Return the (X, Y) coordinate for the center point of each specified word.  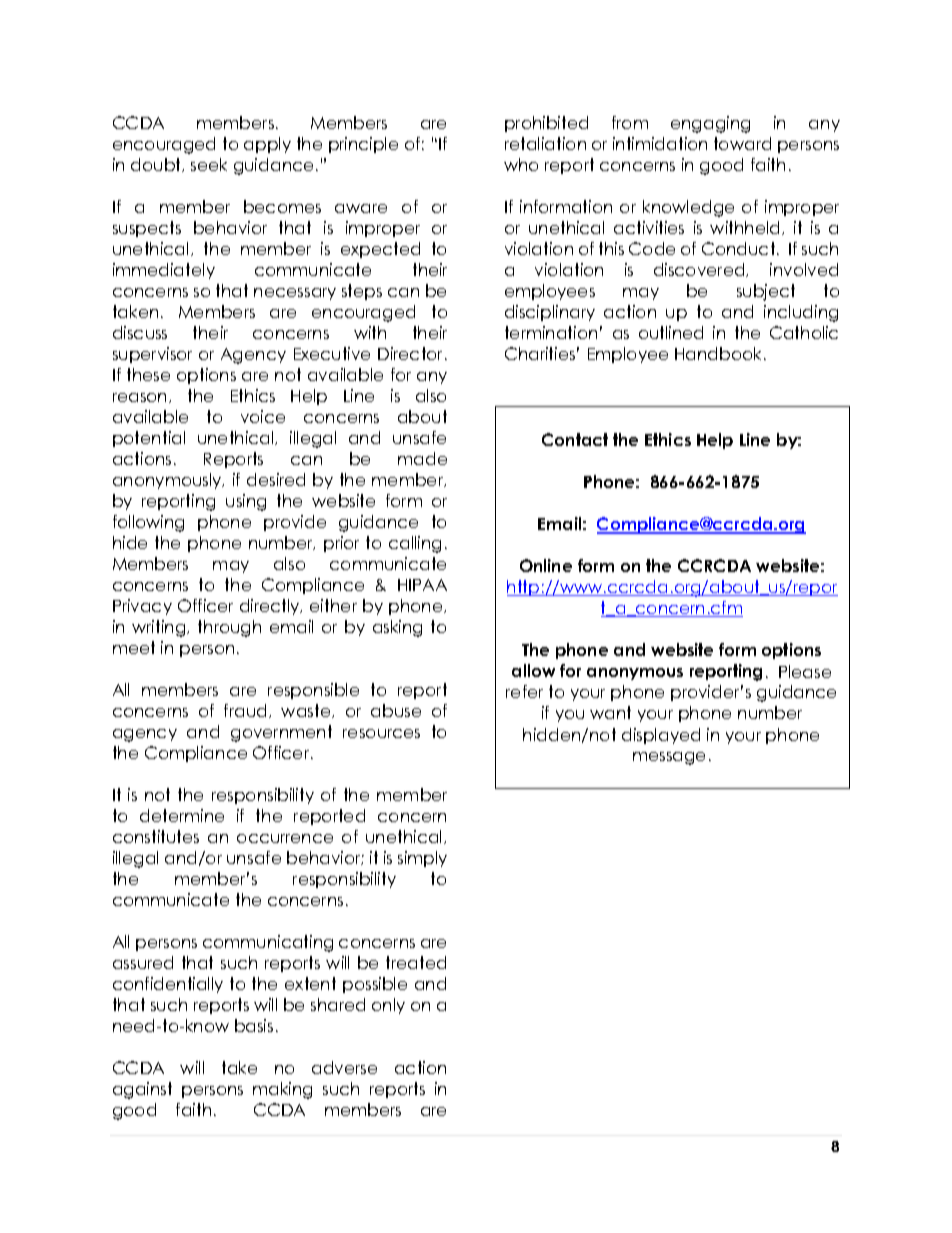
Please (805, 671)
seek (209, 164)
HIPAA (422, 585)
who (521, 164)
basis (254, 1025)
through (229, 628)
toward (742, 143)
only (388, 1006)
